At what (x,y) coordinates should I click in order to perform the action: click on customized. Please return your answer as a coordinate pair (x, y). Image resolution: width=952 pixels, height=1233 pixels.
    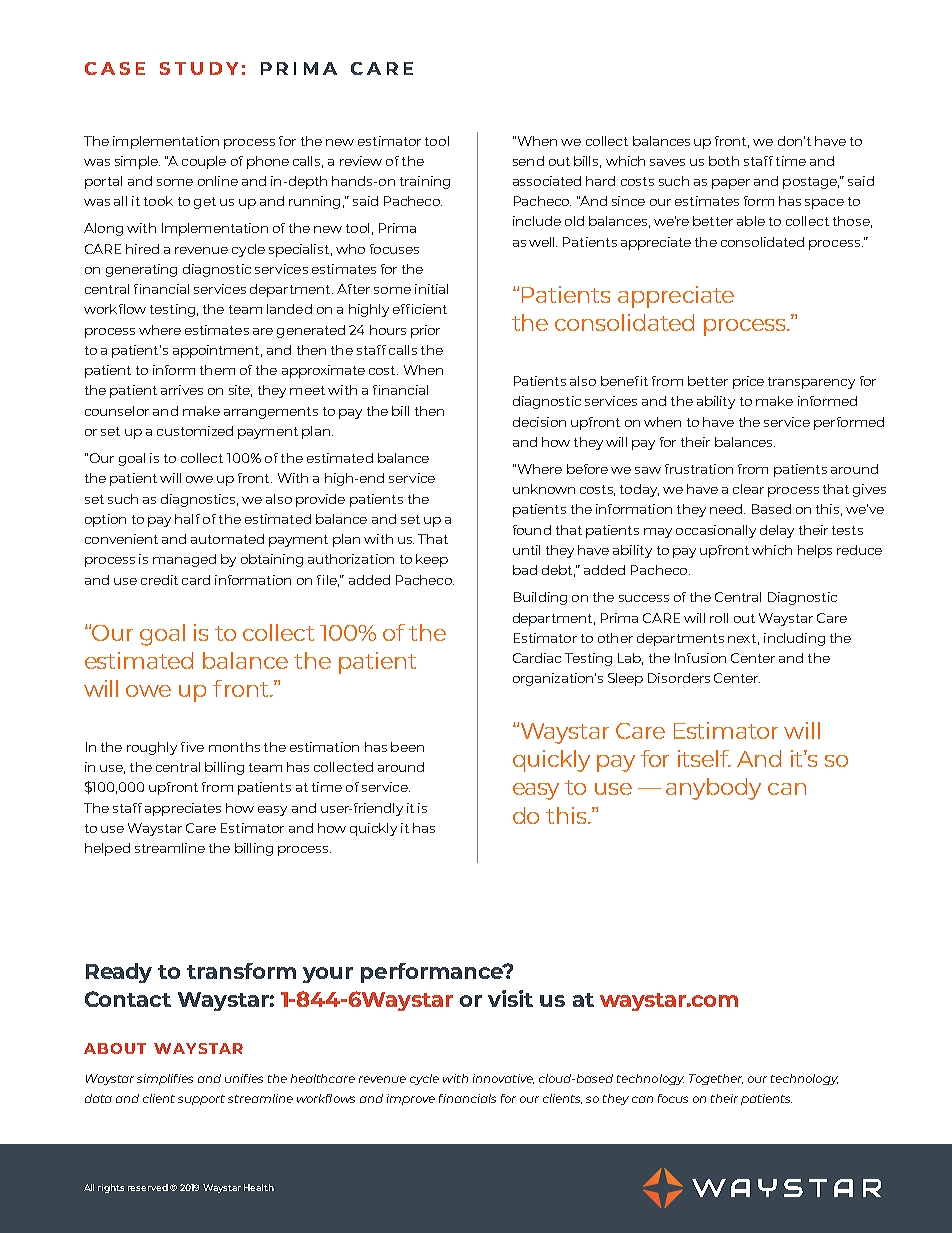
    Looking at the image, I should click on (195, 431).
